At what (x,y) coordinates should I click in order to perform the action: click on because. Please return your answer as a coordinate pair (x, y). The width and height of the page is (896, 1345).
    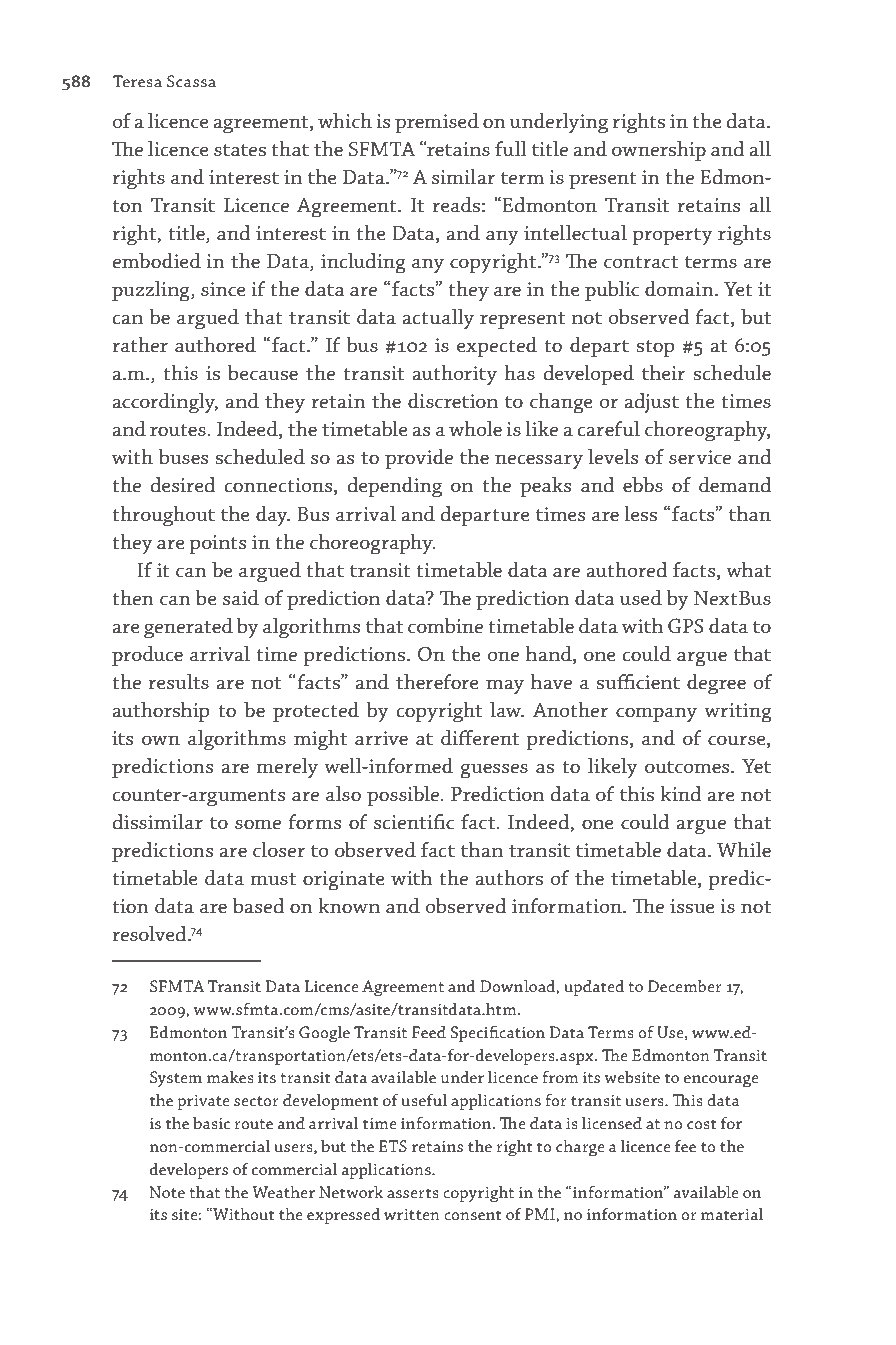
    Looking at the image, I should click on (263, 373).
